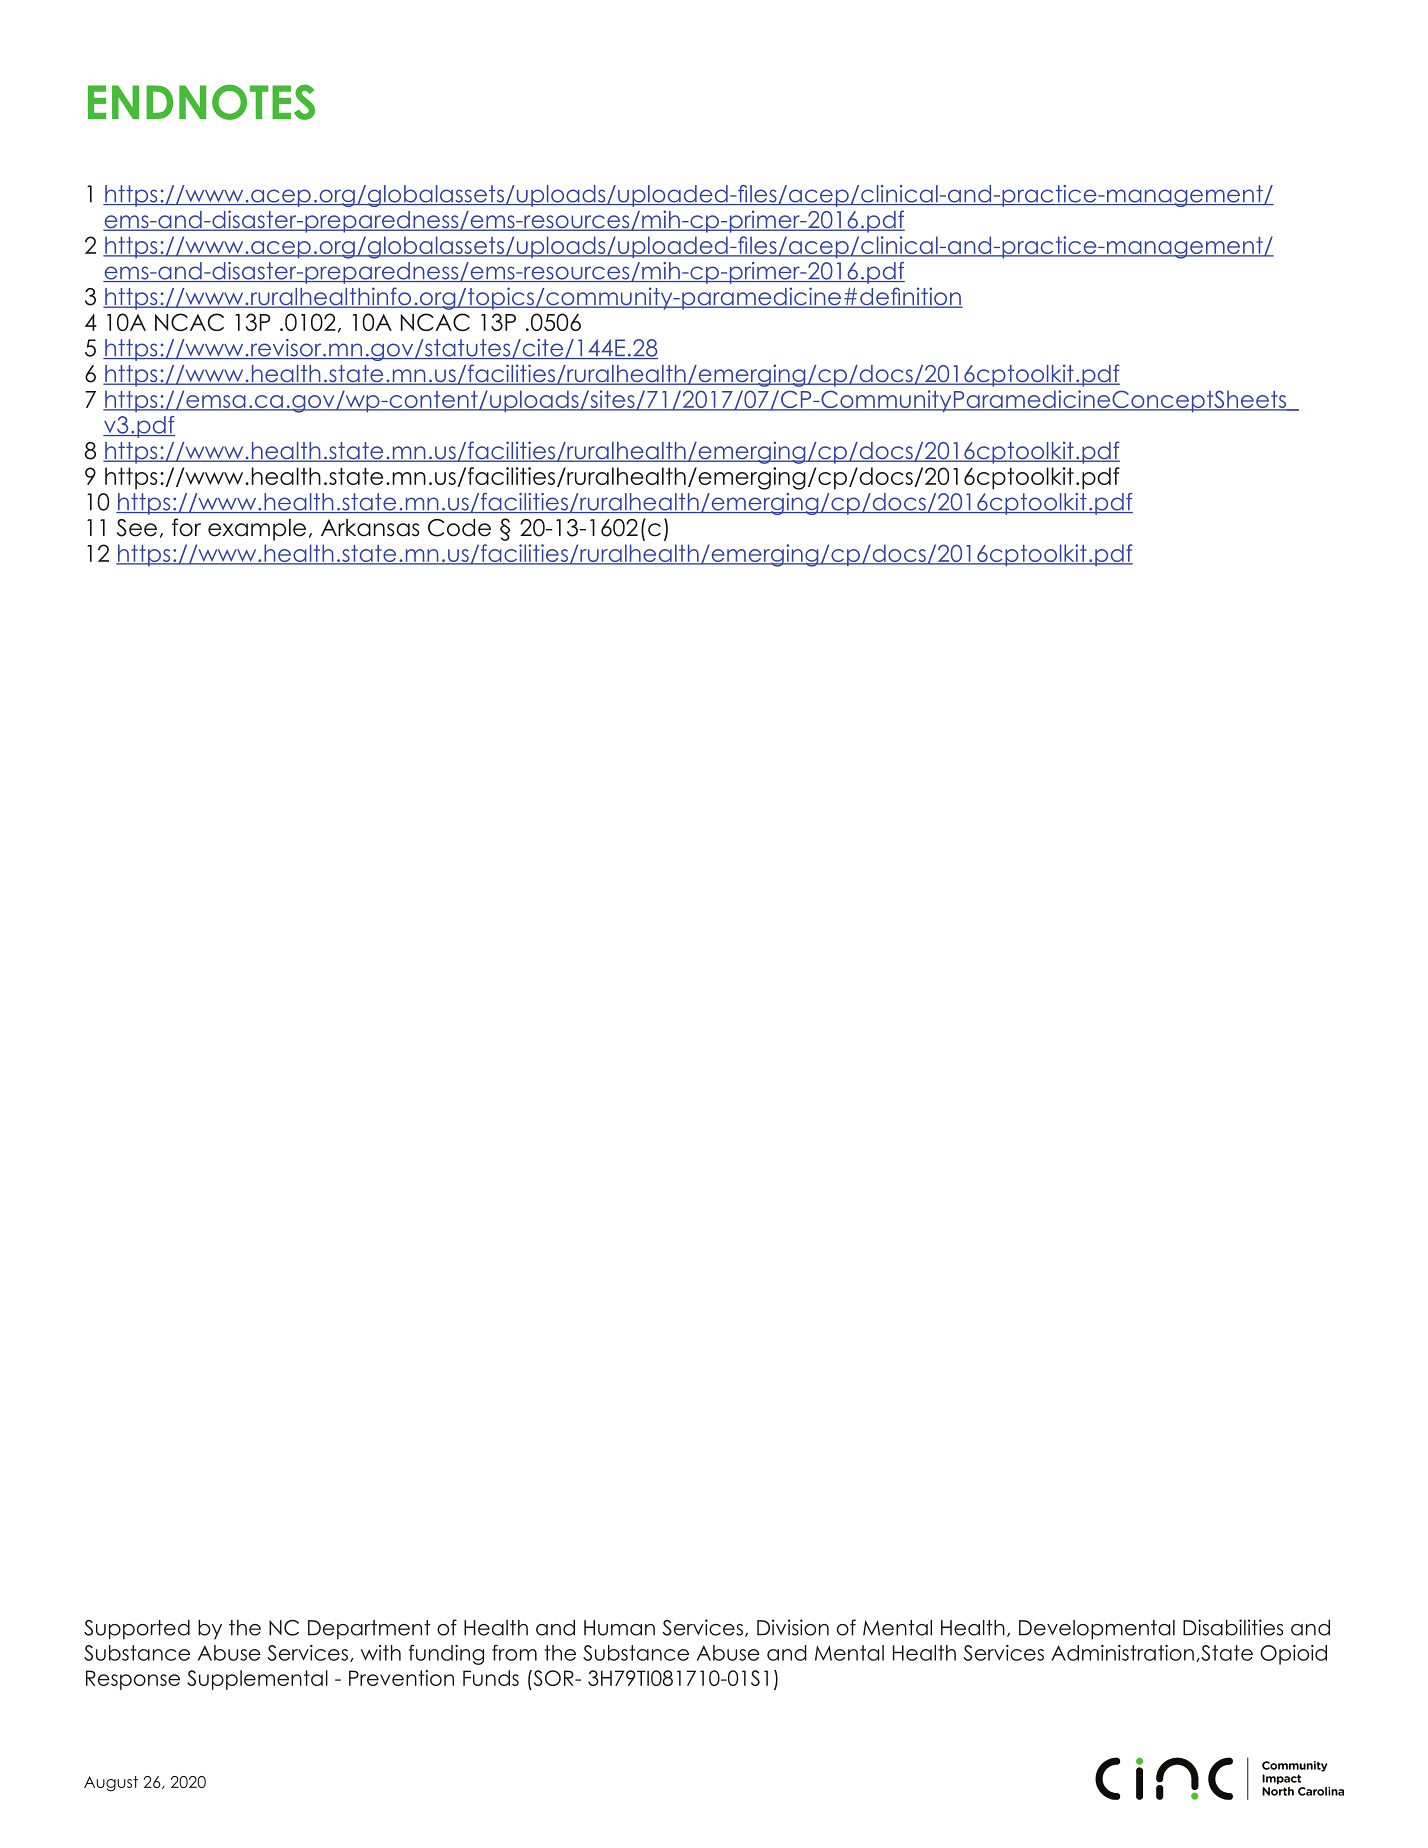  Describe the element at coordinates (491, 1678) in the screenshot. I see `Funds` at that location.
